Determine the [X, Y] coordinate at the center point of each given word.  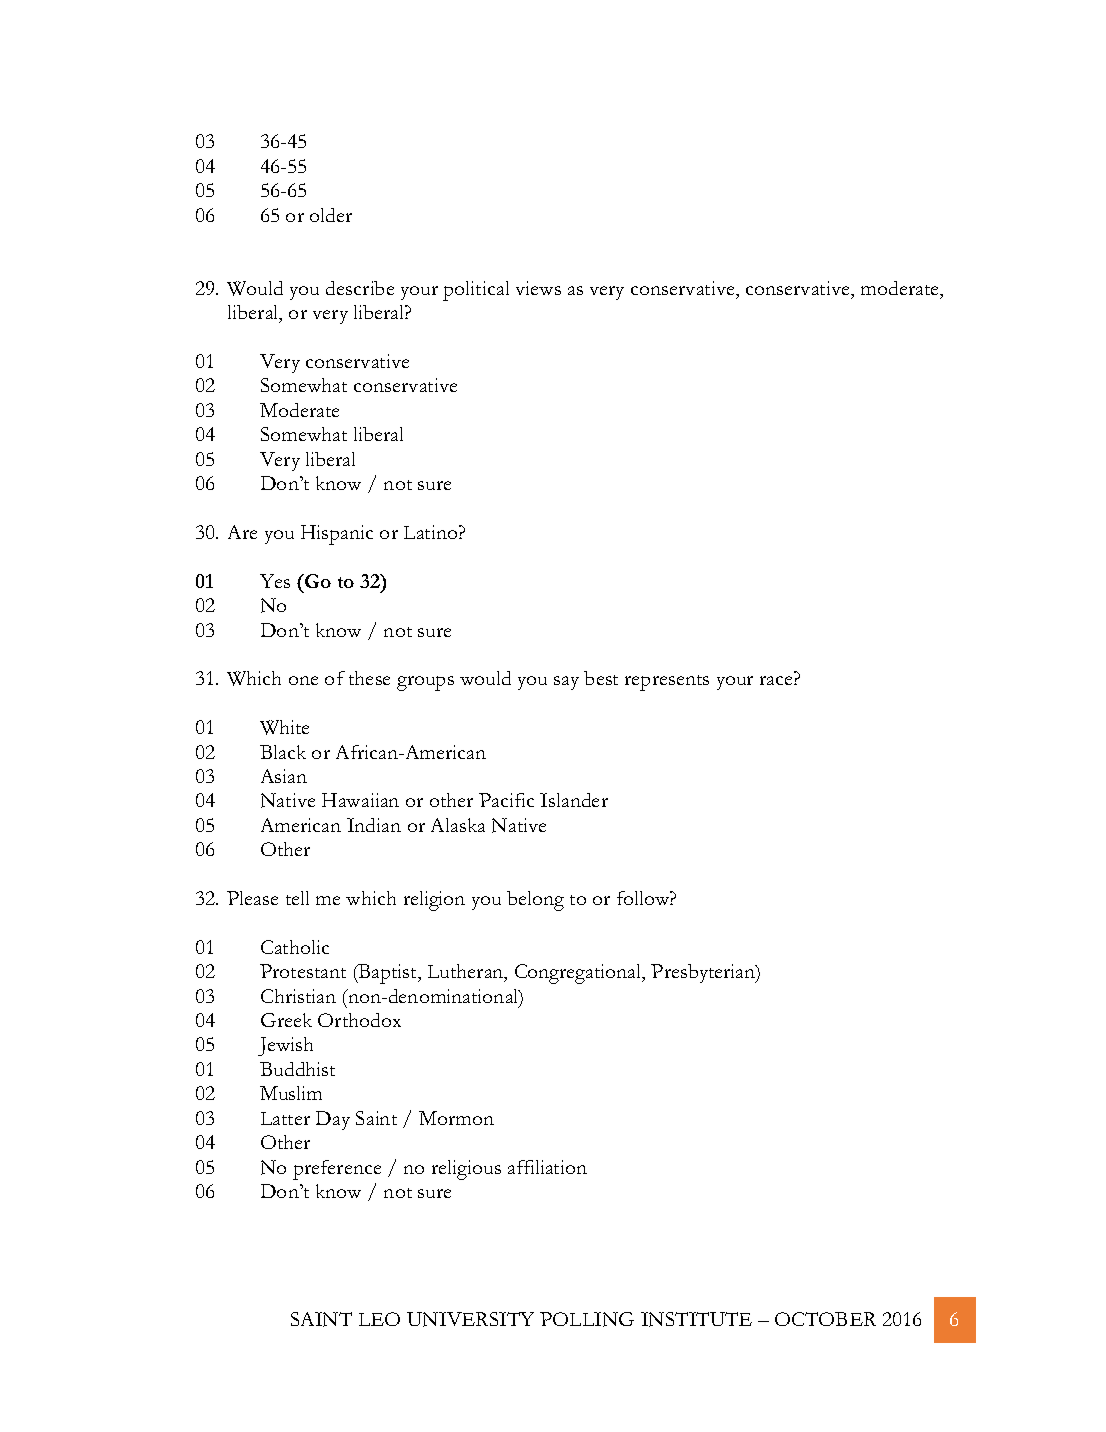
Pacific [506, 800]
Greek [286, 1020]
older [331, 215]
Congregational [579, 974]
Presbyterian [704, 973]
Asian [284, 776]
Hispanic [337, 535]
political [476, 291]
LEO [379, 1319]
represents [667, 683]
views [538, 288]
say [566, 683]
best [601, 678]
